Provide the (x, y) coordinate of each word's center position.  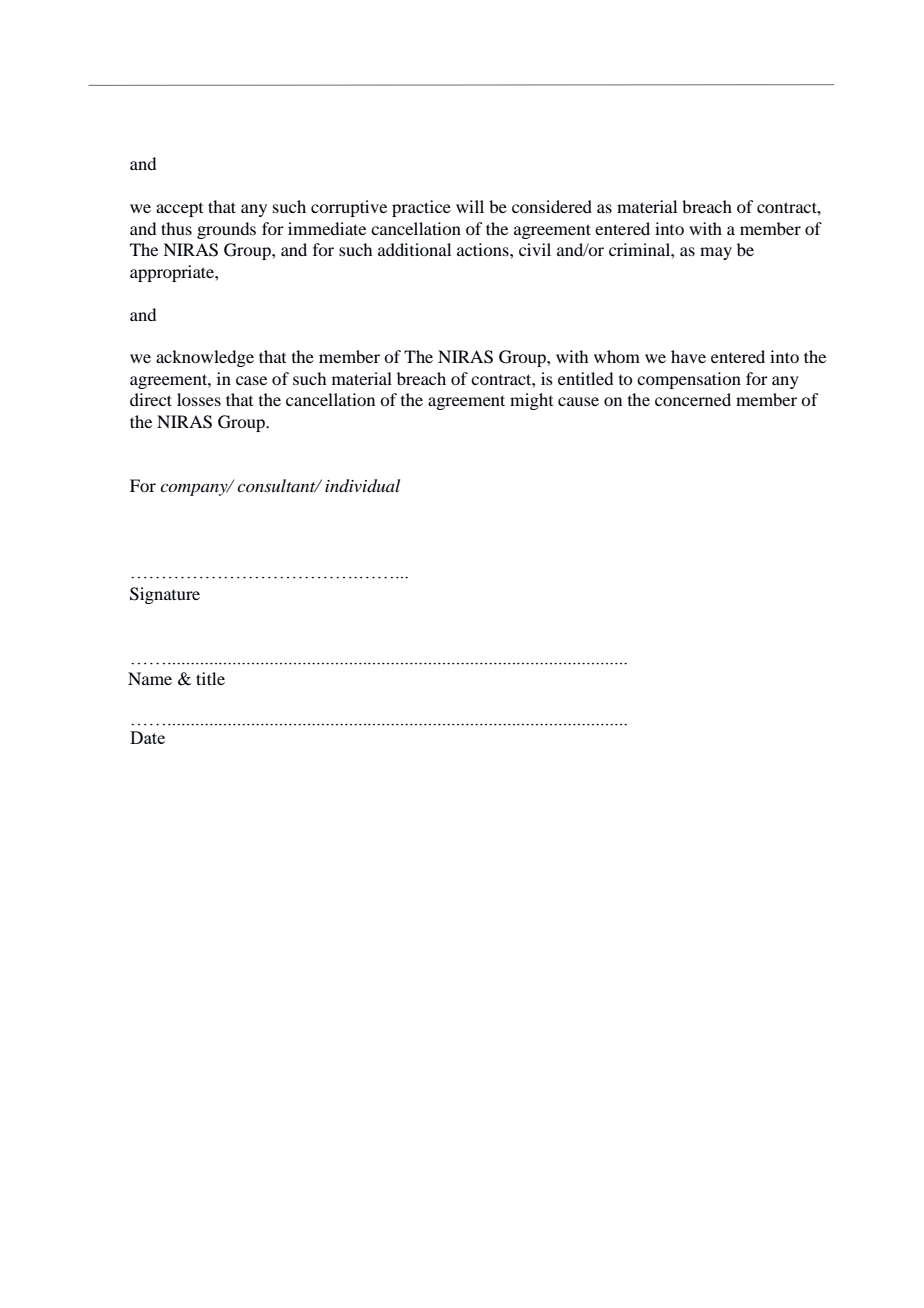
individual (362, 486)
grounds (226, 230)
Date (147, 737)
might (531, 401)
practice (421, 208)
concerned (693, 399)
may (716, 253)
